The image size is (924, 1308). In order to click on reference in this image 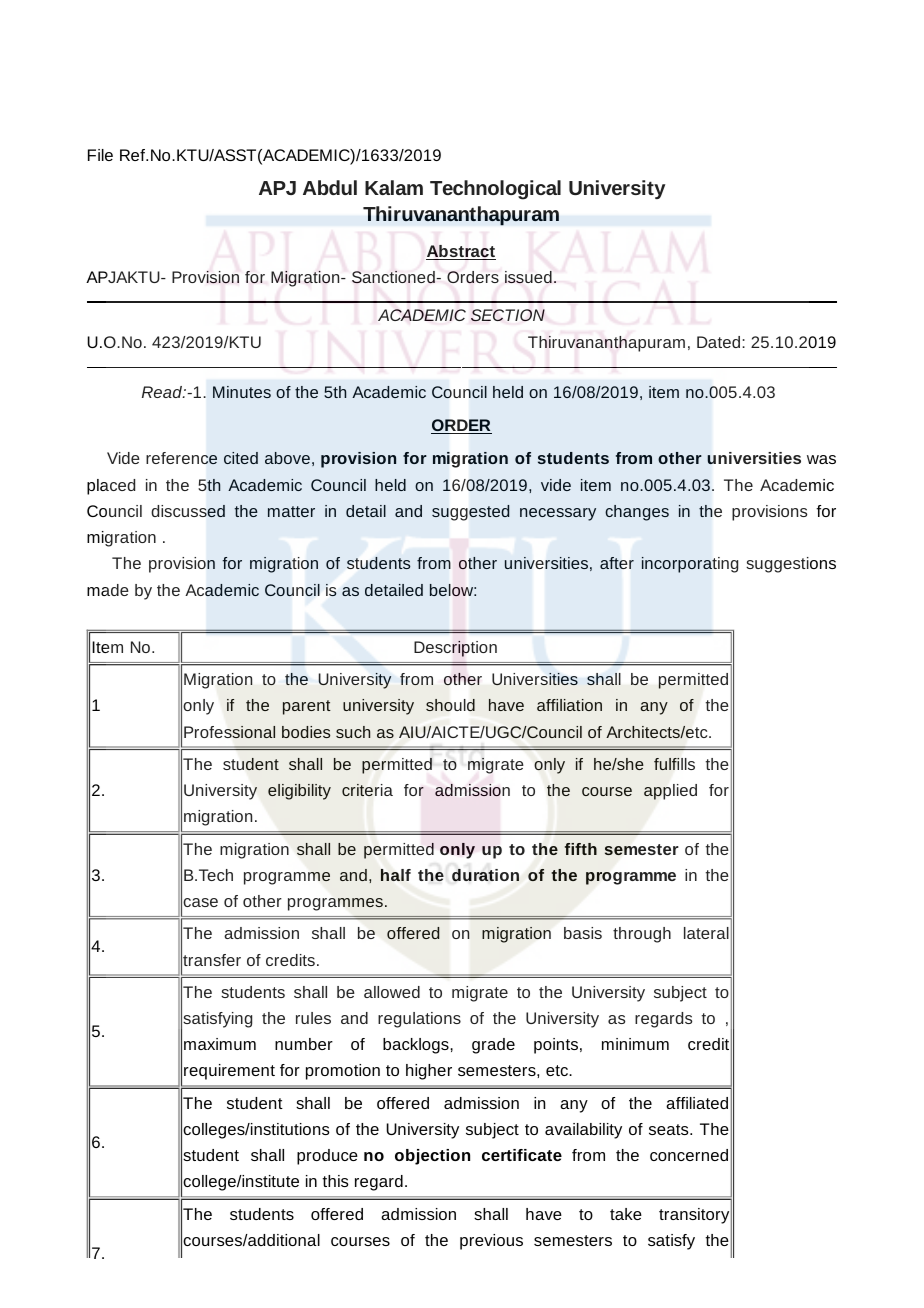, I will do `click(181, 458)`.
